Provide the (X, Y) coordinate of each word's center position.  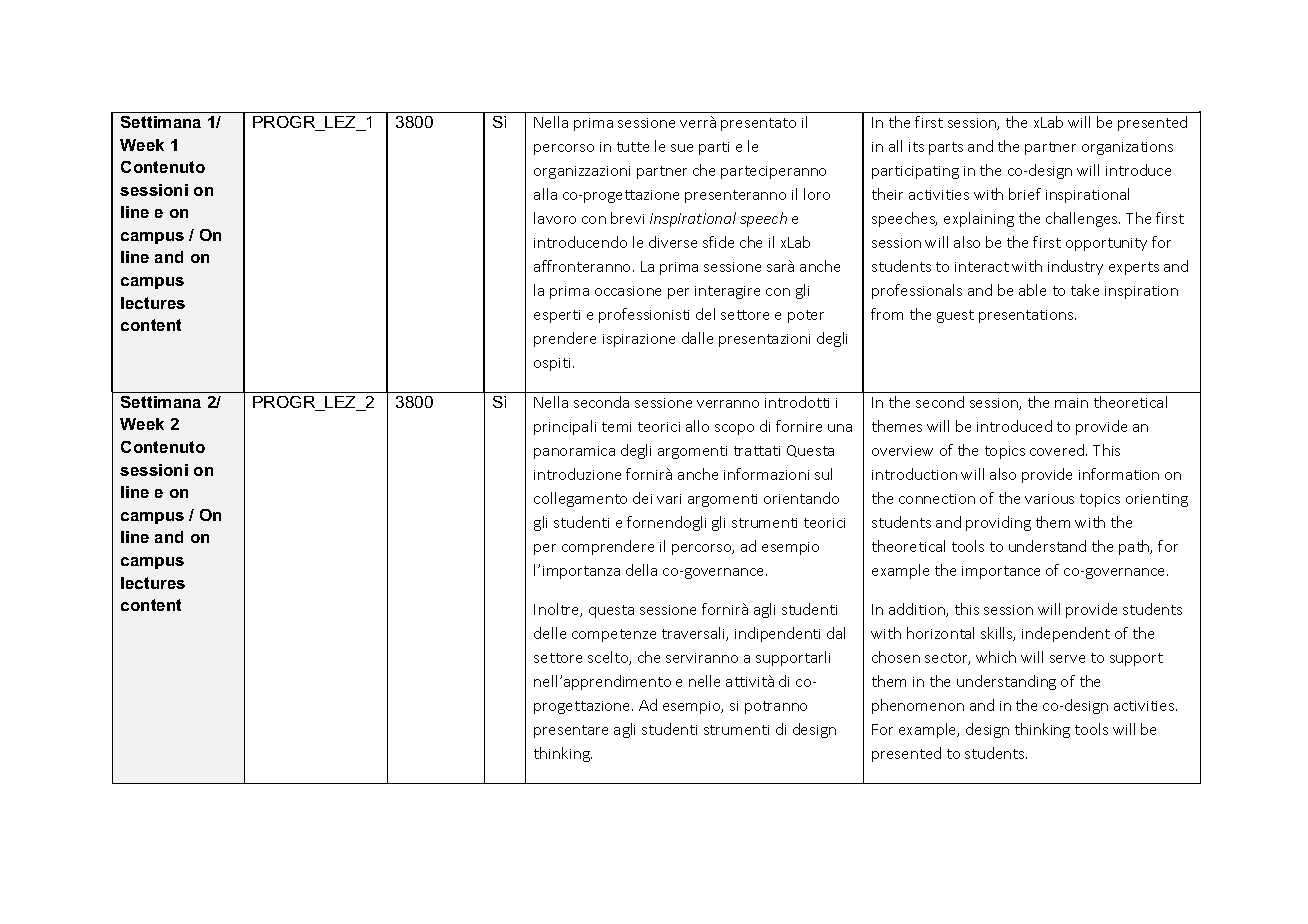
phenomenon (918, 706)
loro (817, 194)
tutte (633, 147)
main (1071, 403)
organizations (1127, 148)
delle (550, 633)
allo (697, 426)
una (840, 428)
